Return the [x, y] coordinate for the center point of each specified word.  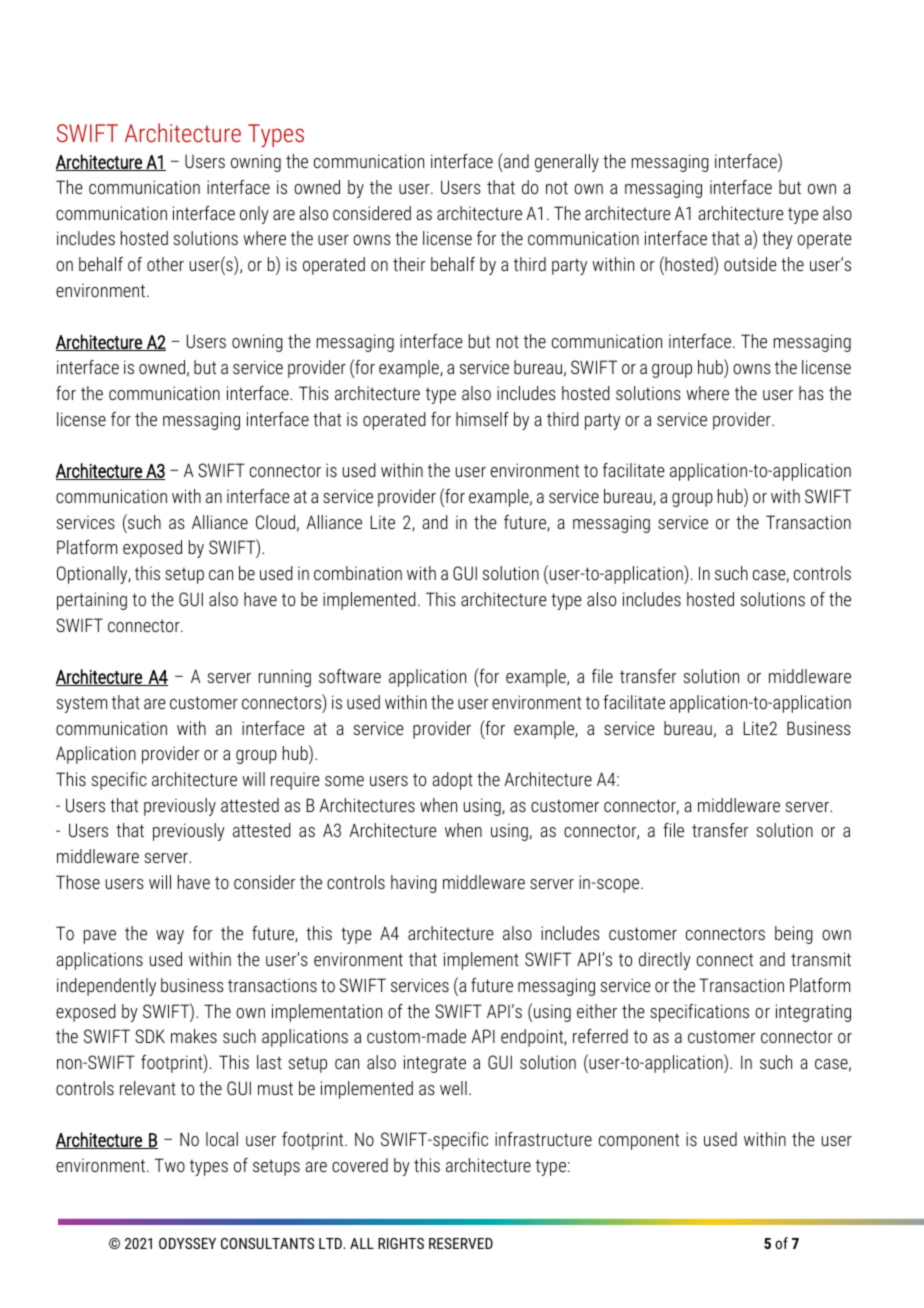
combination [358, 573]
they [777, 240]
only [254, 215]
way [170, 937]
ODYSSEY [187, 1243]
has [811, 393]
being [794, 935]
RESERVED [461, 1243]
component [639, 1141]
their [409, 264]
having [414, 884]
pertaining [92, 601]
